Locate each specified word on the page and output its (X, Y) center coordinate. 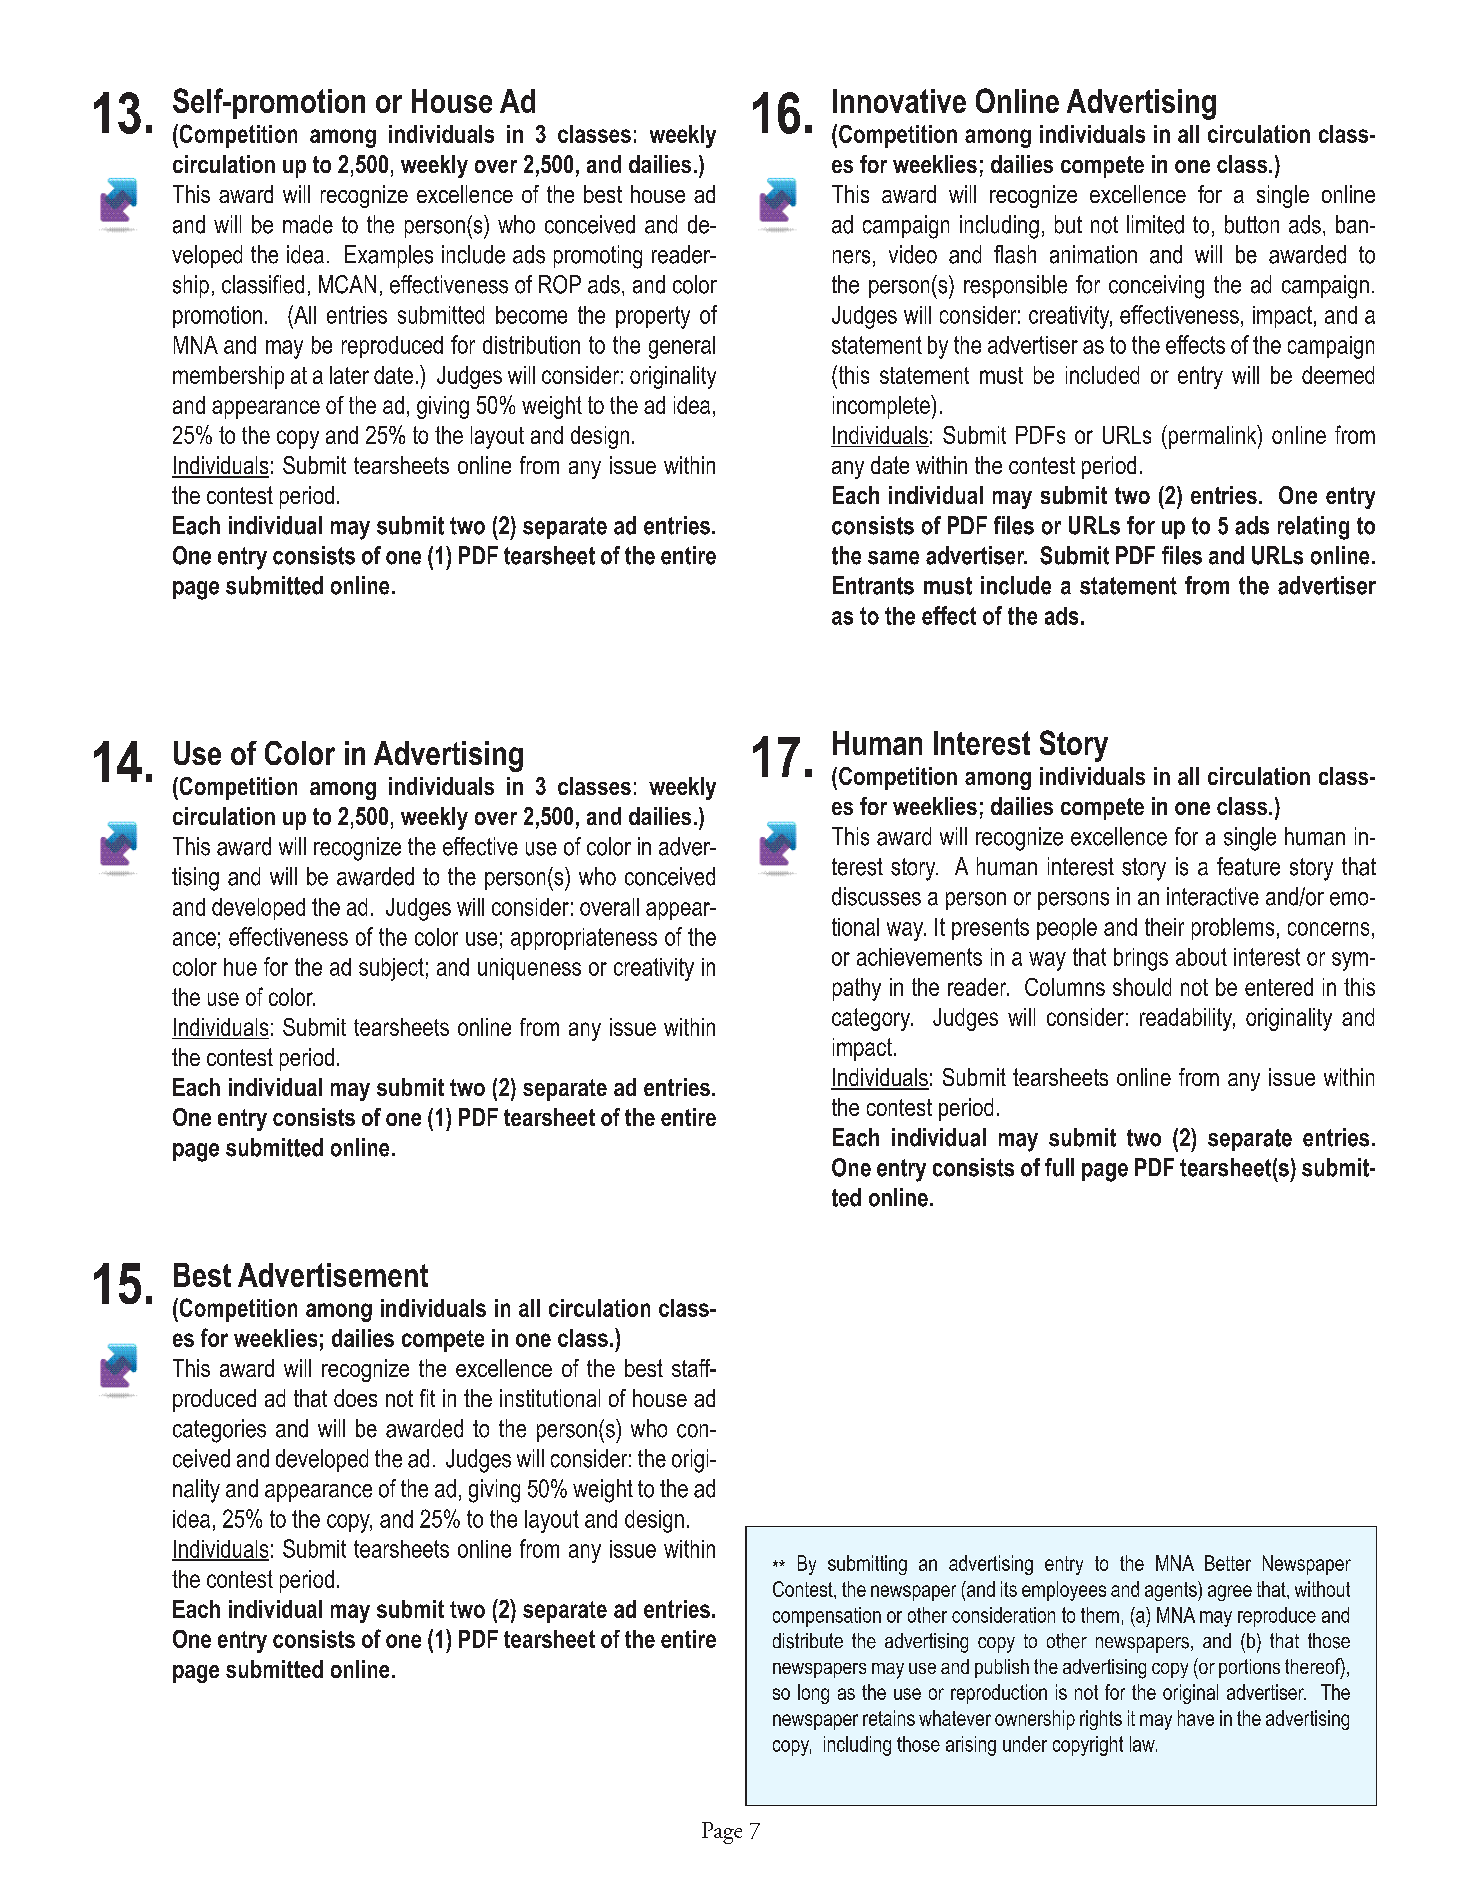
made (308, 224)
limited (1155, 224)
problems (1233, 929)
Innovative (899, 101)
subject (391, 969)
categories (219, 1431)
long (813, 1694)
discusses (876, 896)
